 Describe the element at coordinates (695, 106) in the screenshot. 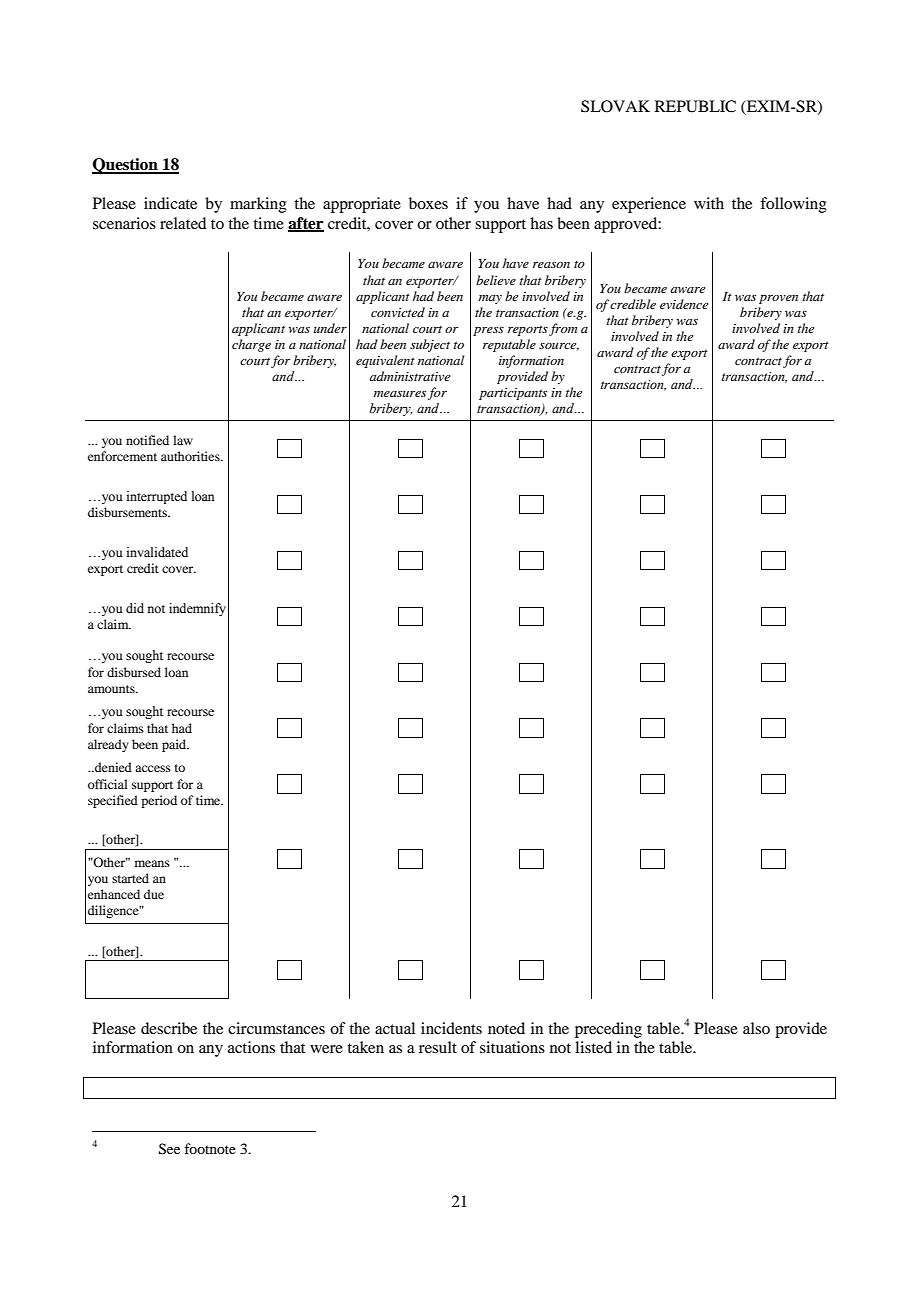

I see `REPUBLIC` at that location.
